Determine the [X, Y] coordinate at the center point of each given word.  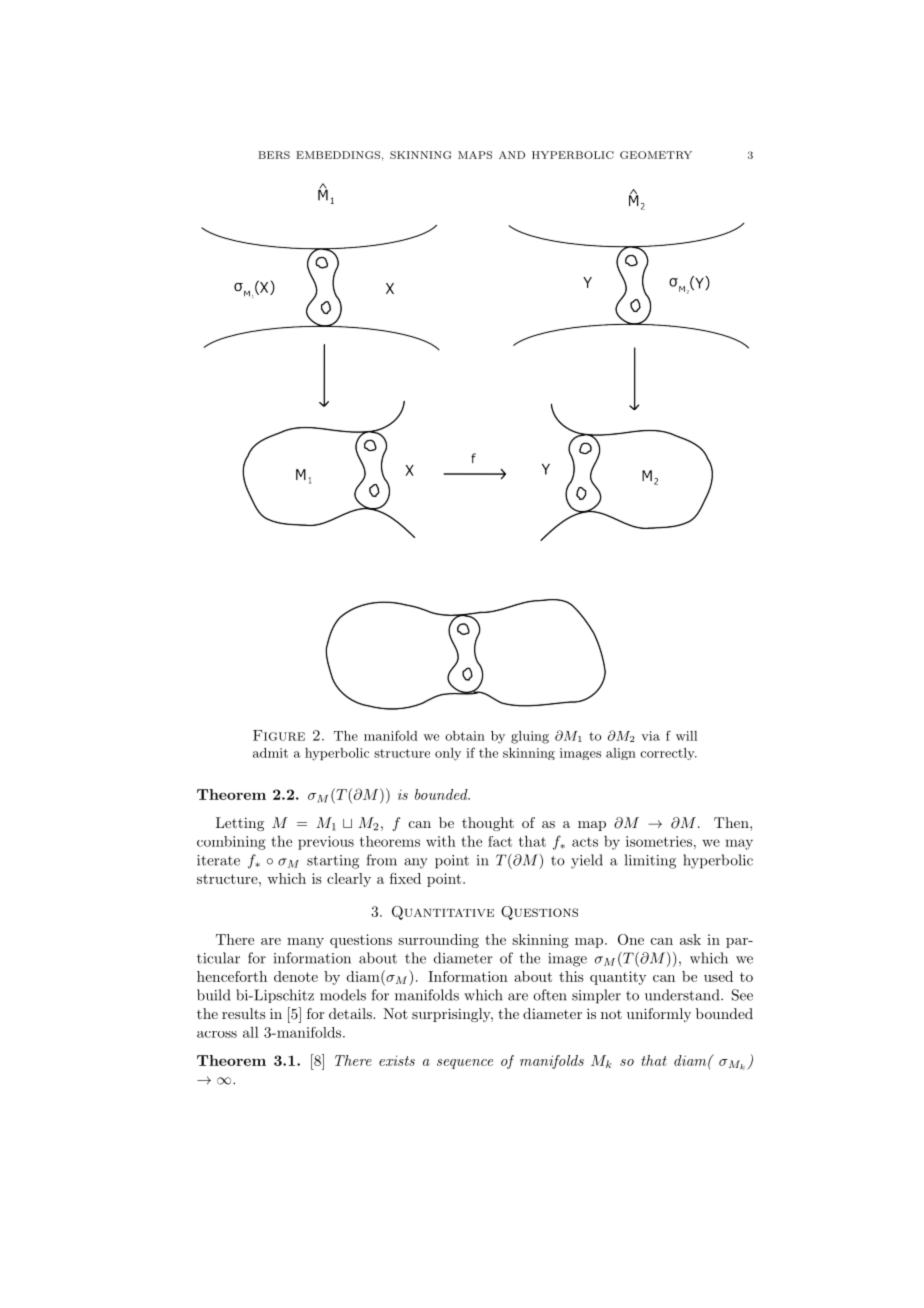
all [251, 1032]
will [686, 736]
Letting [240, 824]
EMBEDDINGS [338, 155]
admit [270, 753]
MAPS [475, 155]
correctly [668, 754]
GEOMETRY [656, 155]
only [448, 754]
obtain [465, 736]
